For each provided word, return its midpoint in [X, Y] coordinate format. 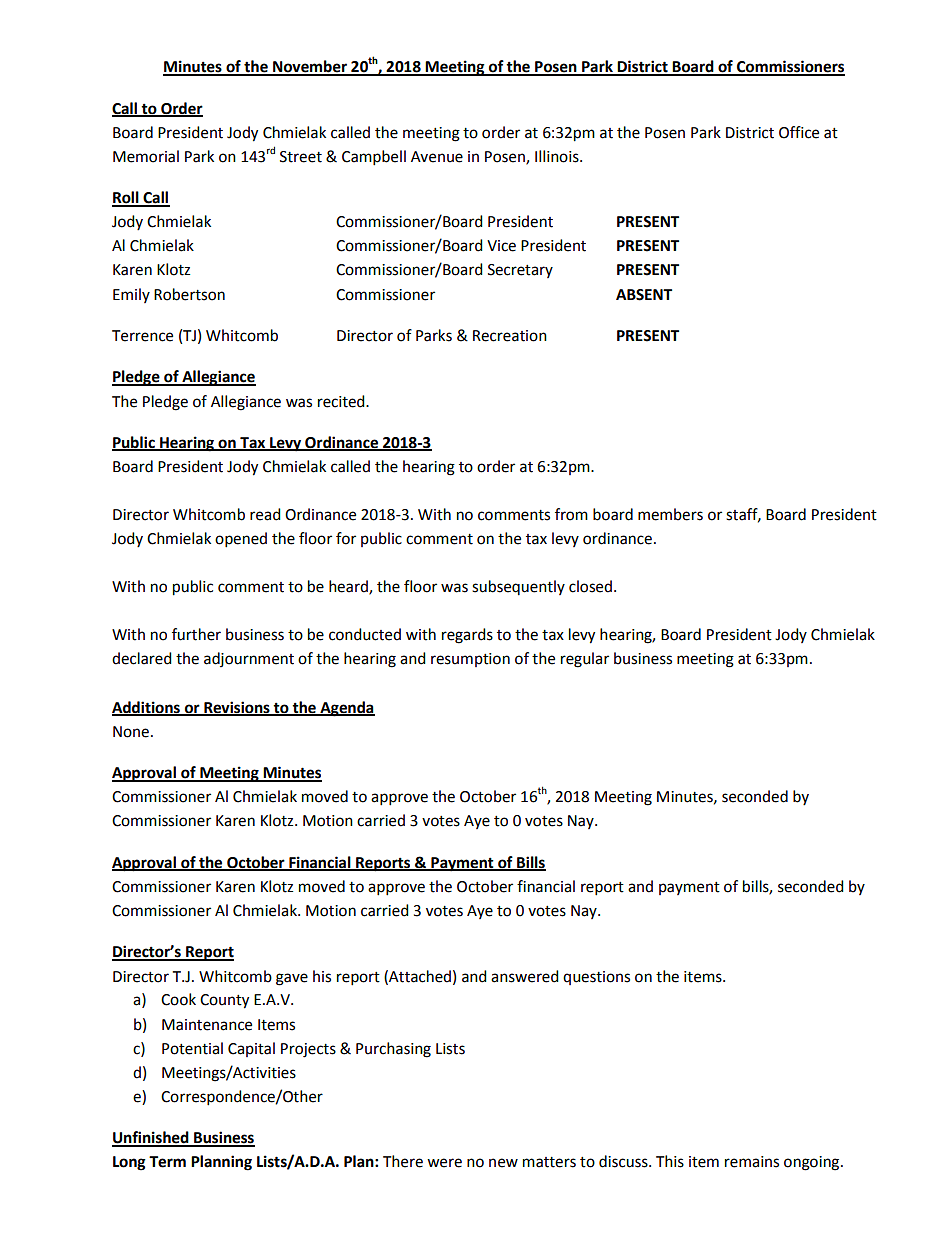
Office [799, 132]
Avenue [437, 157]
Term [167, 1162]
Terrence [142, 336]
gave [292, 979]
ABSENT [644, 295]
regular [585, 660]
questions [596, 978]
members [670, 514]
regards [467, 636]
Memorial [146, 156]
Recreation [510, 336]
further [196, 634]
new [503, 1163]
